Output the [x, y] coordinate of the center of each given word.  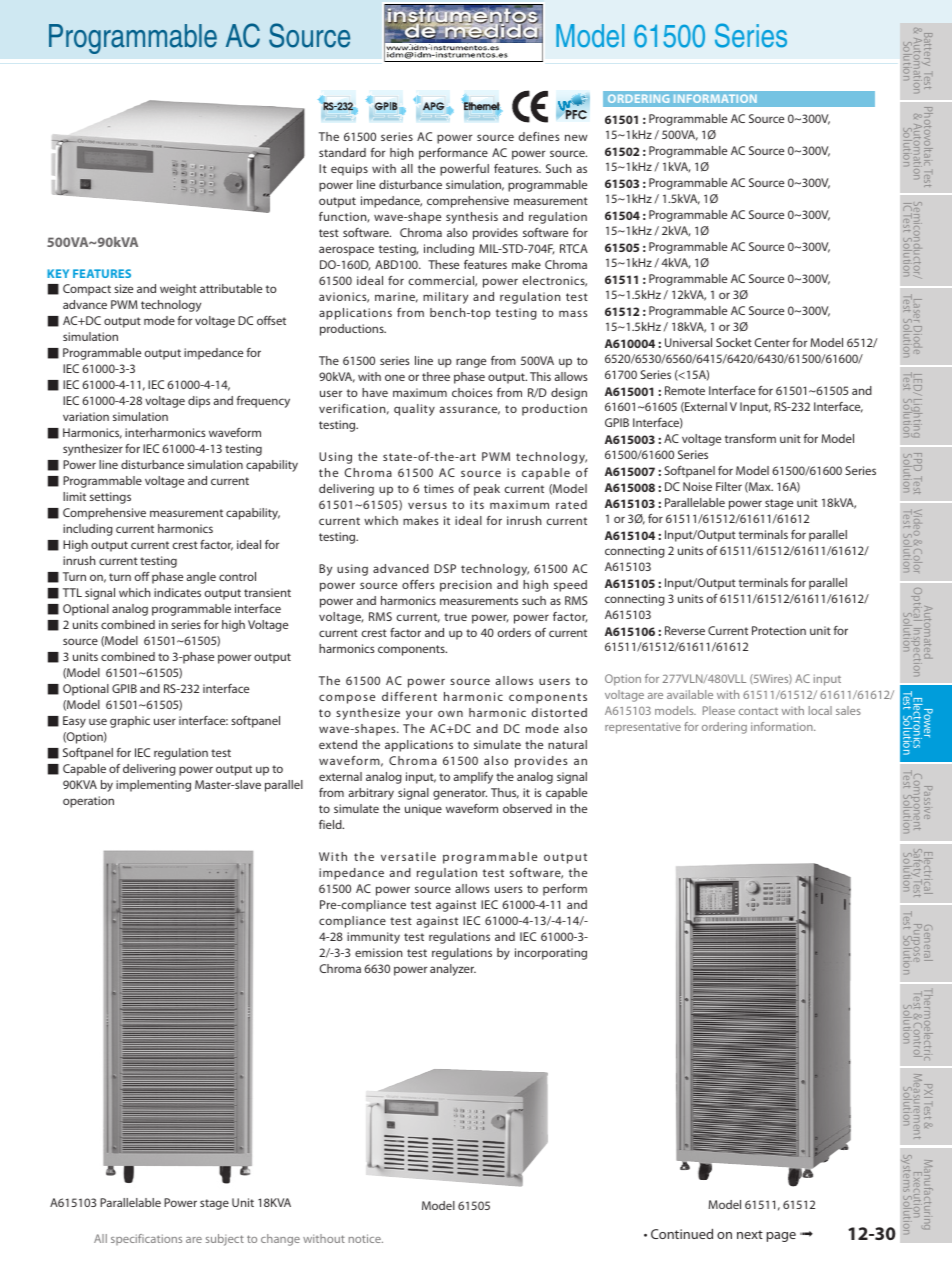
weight [178, 290]
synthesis [472, 218]
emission [379, 952]
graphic [130, 722]
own [450, 713]
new [576, 137]
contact [758, 711]
